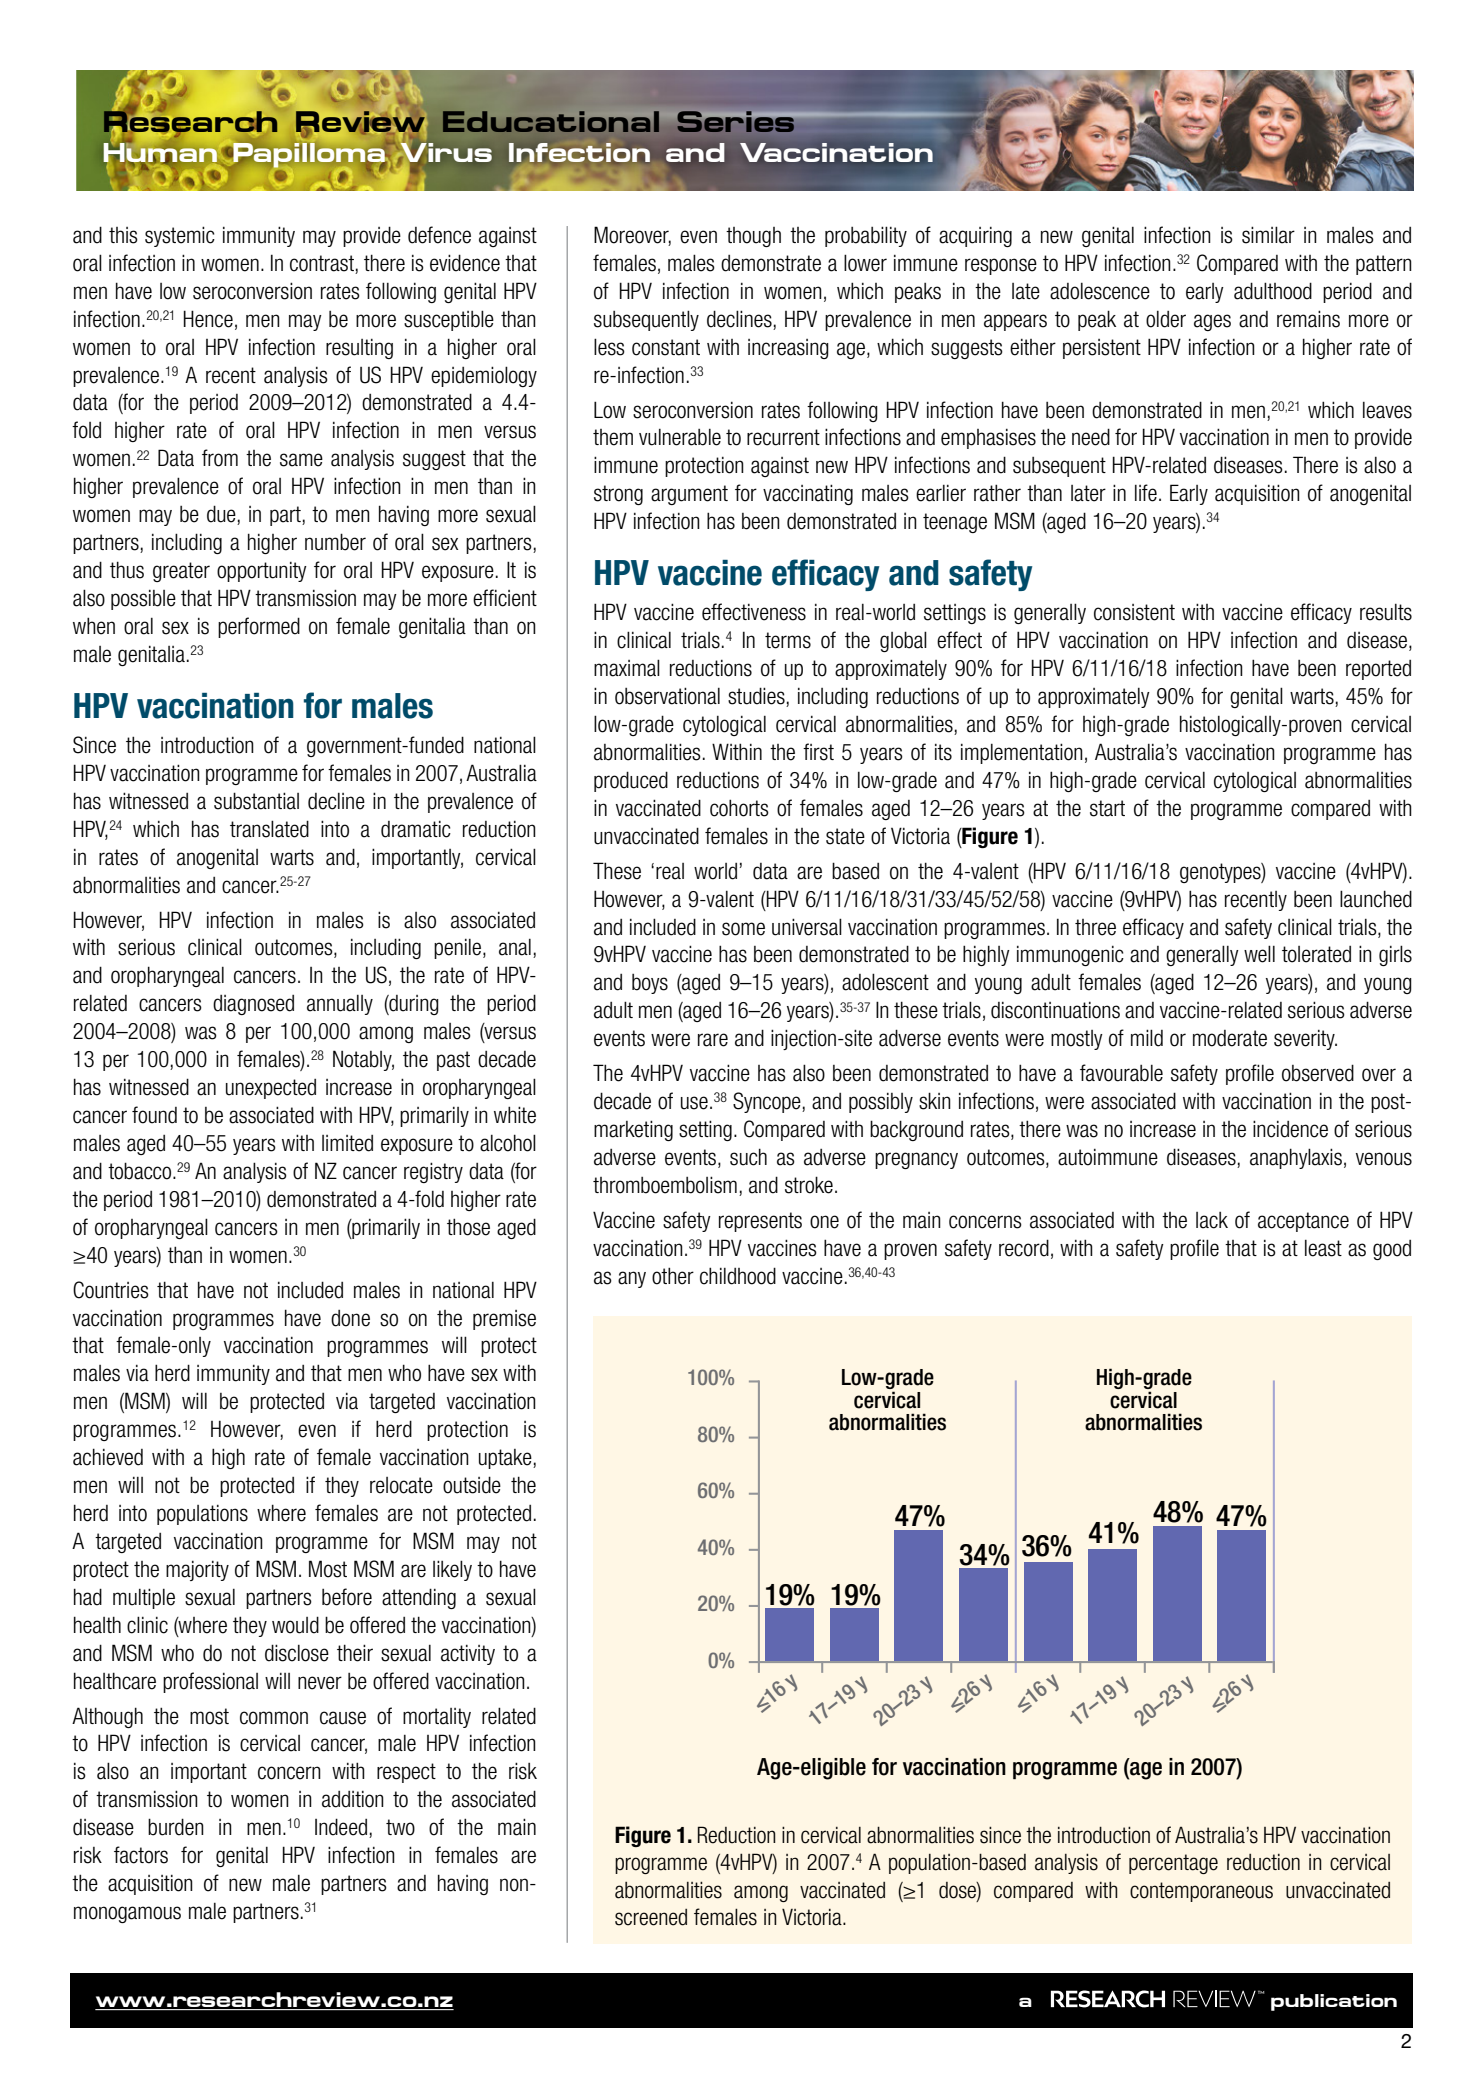 The width and height of the screenshot is (1484, 2099). Describe the element at coordinates (1268, 235) in the screenshot. I see `similar` at that location.
